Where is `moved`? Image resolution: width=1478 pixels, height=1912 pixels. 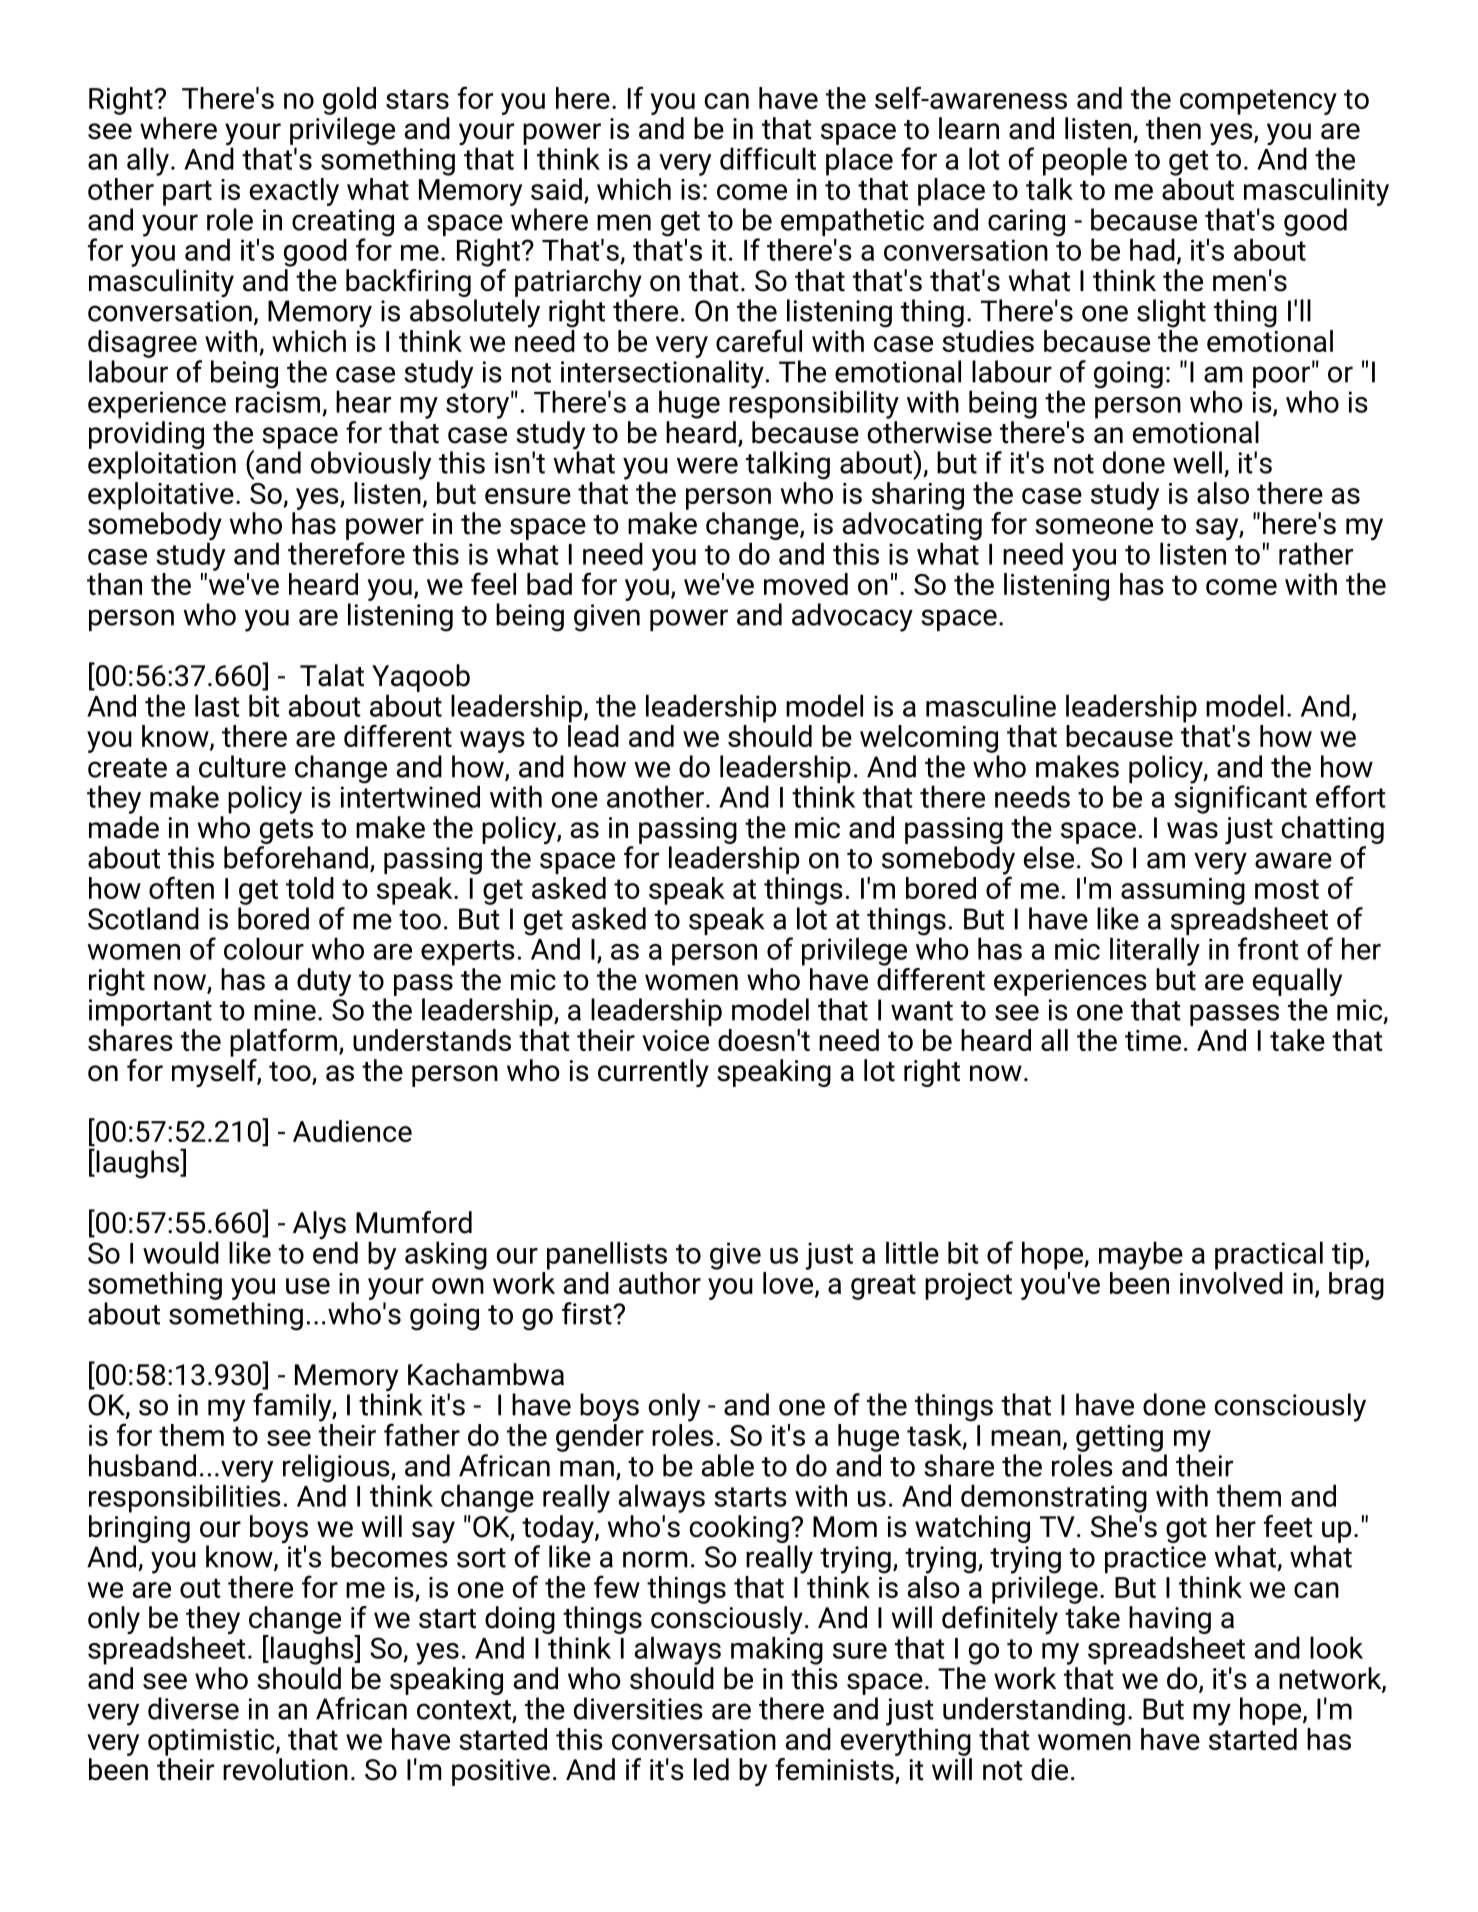
moved is located at coordinates (806, 584).
